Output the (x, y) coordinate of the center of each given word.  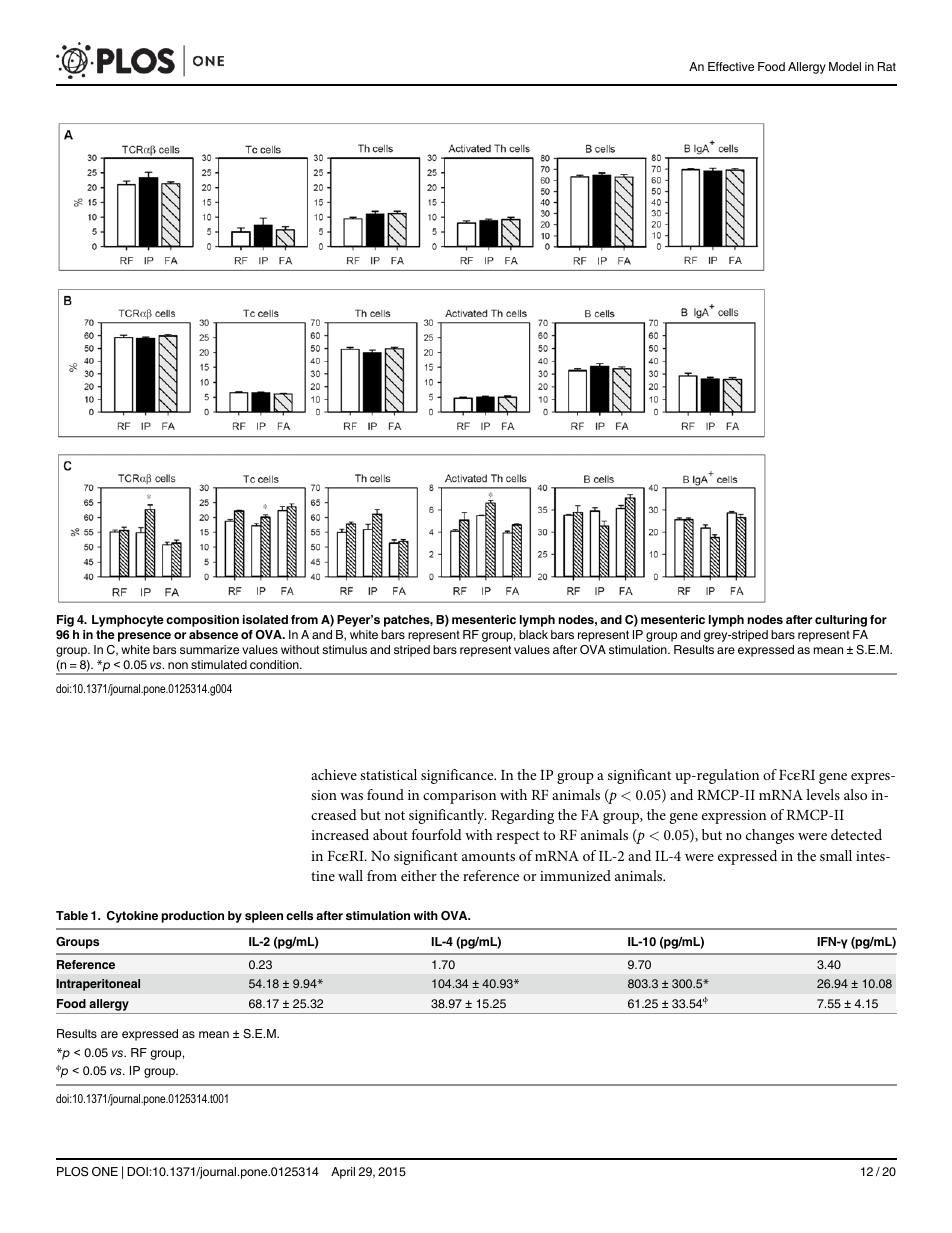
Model (845, 66)
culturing (841, 621)
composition (202, 621)
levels (823, 794)
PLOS (72, 1172)
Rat (887, 66)
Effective (731, 66)
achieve (334, 774)
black (533, 634)
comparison (459, 797)
